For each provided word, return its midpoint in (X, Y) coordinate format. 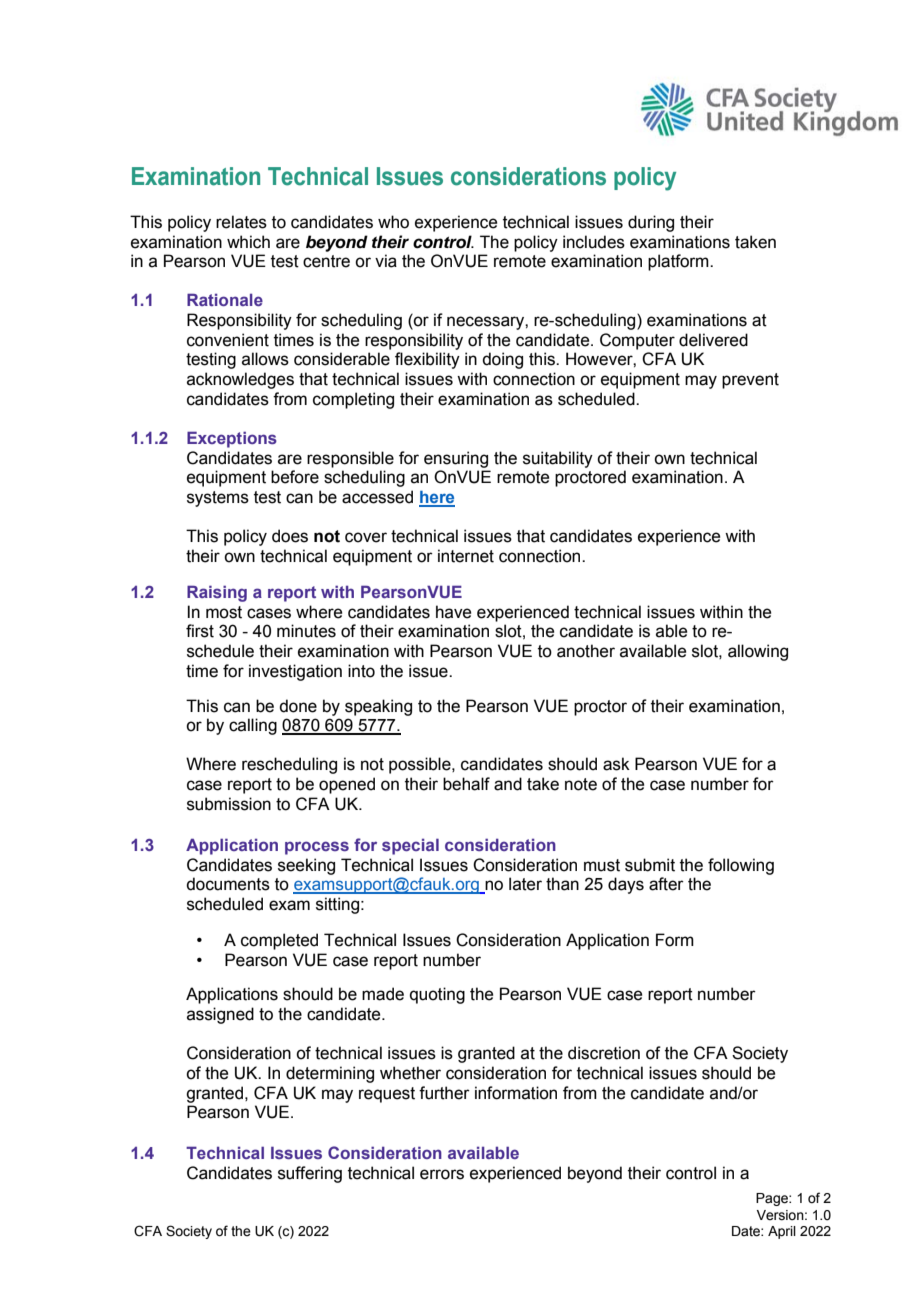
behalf (466, 784)
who (393, 222)
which (248, 242)
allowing (758, 652)
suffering (310, 1174)
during (651, 223)
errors (442, 1174)
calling (253, 726)
